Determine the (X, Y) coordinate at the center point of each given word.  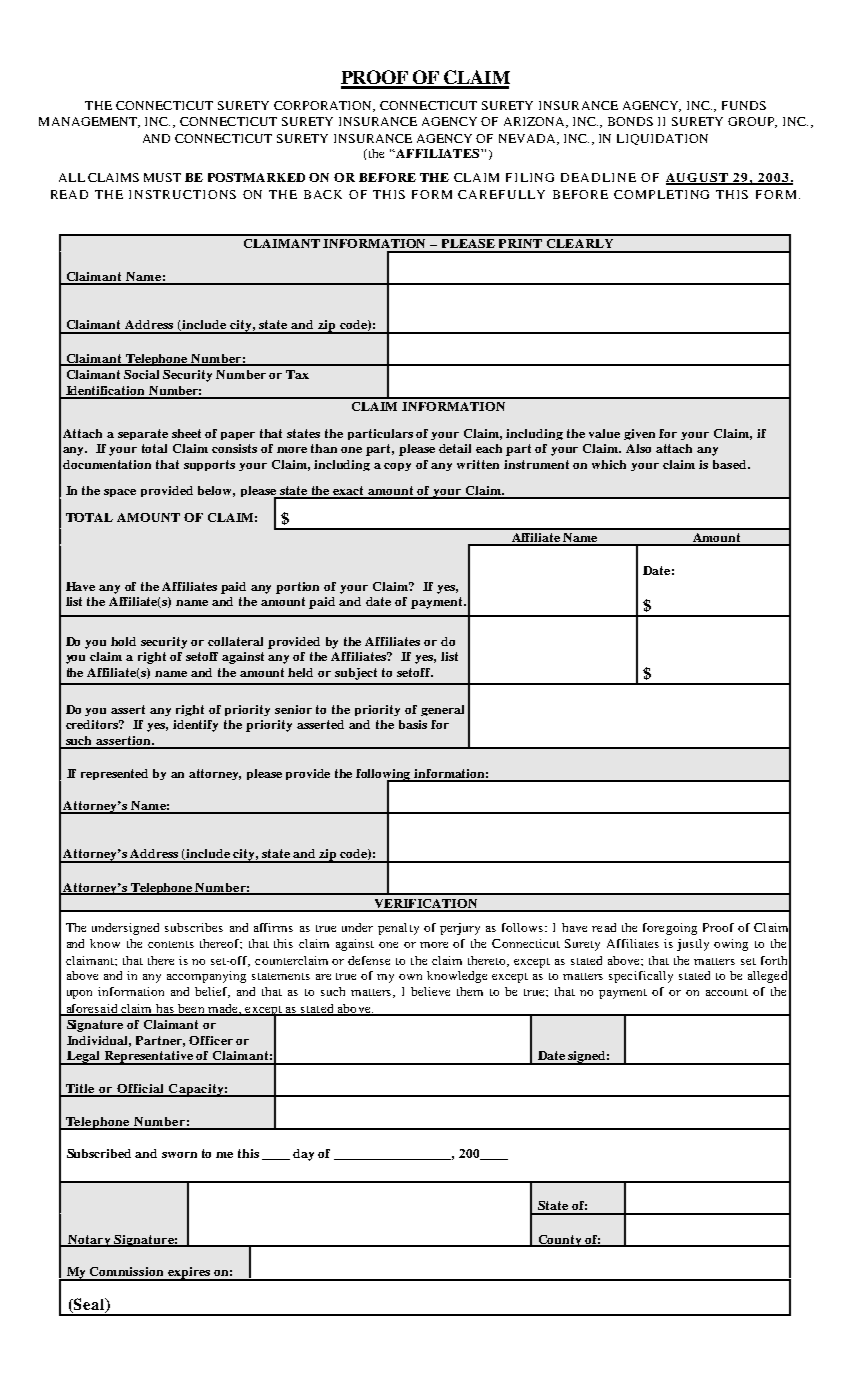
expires (189, 1274)
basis (413, 724)
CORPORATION (324, 106)
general (442, 710)
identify (195, 726)
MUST (162, 177)
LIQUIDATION (662, 139)
